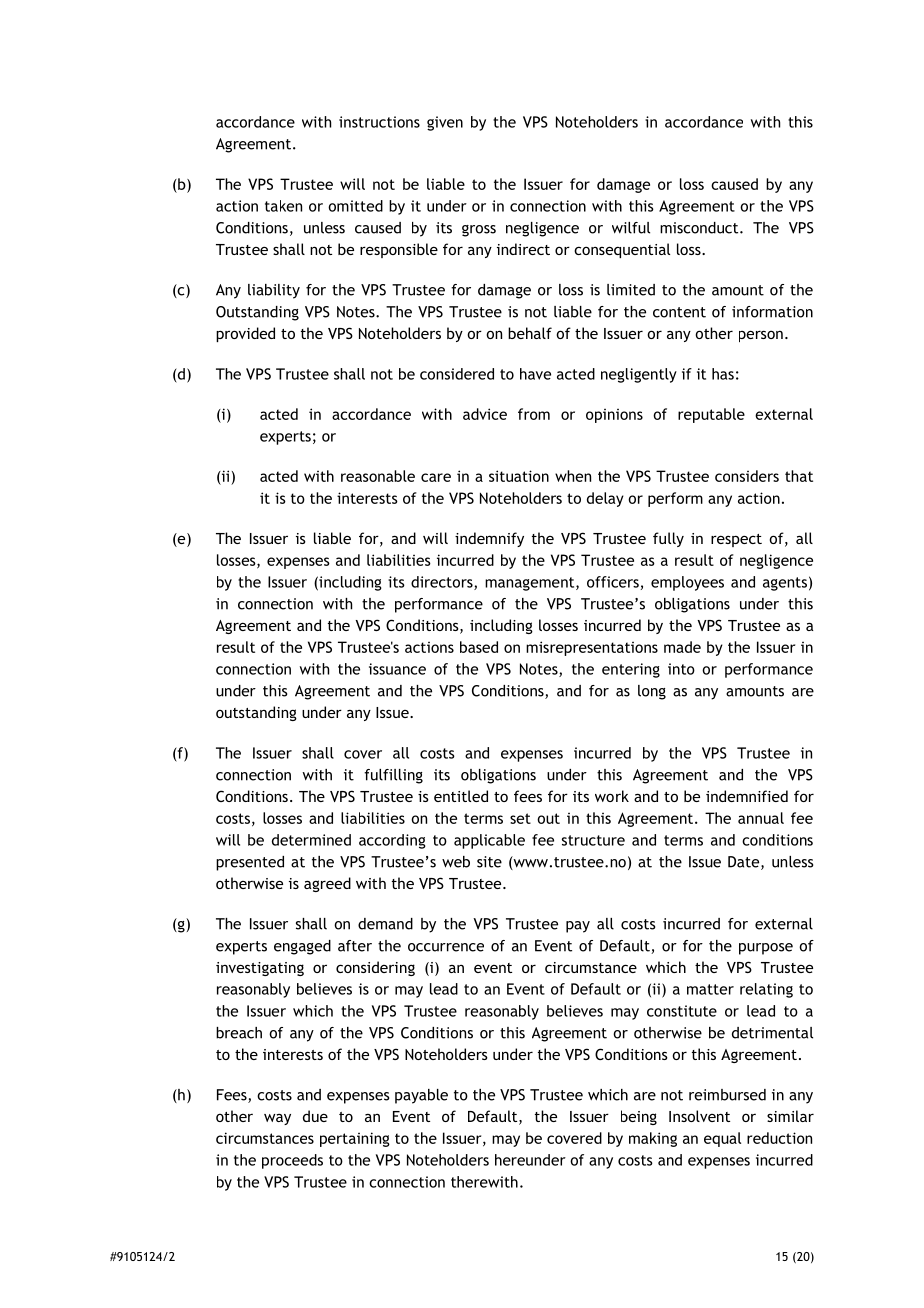 The width and height of the image is (924, 1308). I want to click on taken, so click(283, 206).
